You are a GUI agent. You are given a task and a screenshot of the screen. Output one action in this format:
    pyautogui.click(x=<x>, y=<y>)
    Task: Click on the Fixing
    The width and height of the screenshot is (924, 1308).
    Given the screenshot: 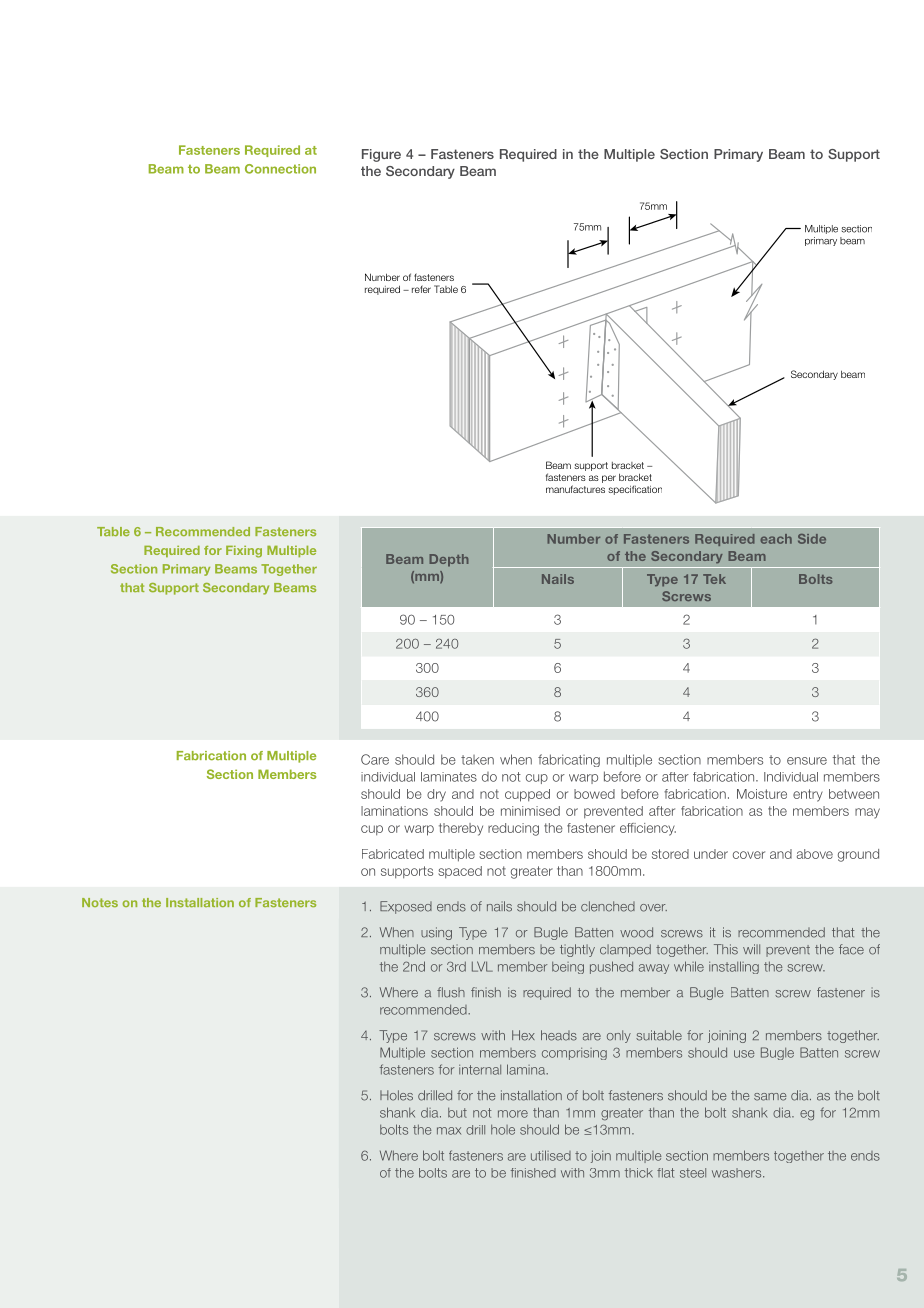 What is the action you would take?
    pyautogui.click(x=244, y=552)
